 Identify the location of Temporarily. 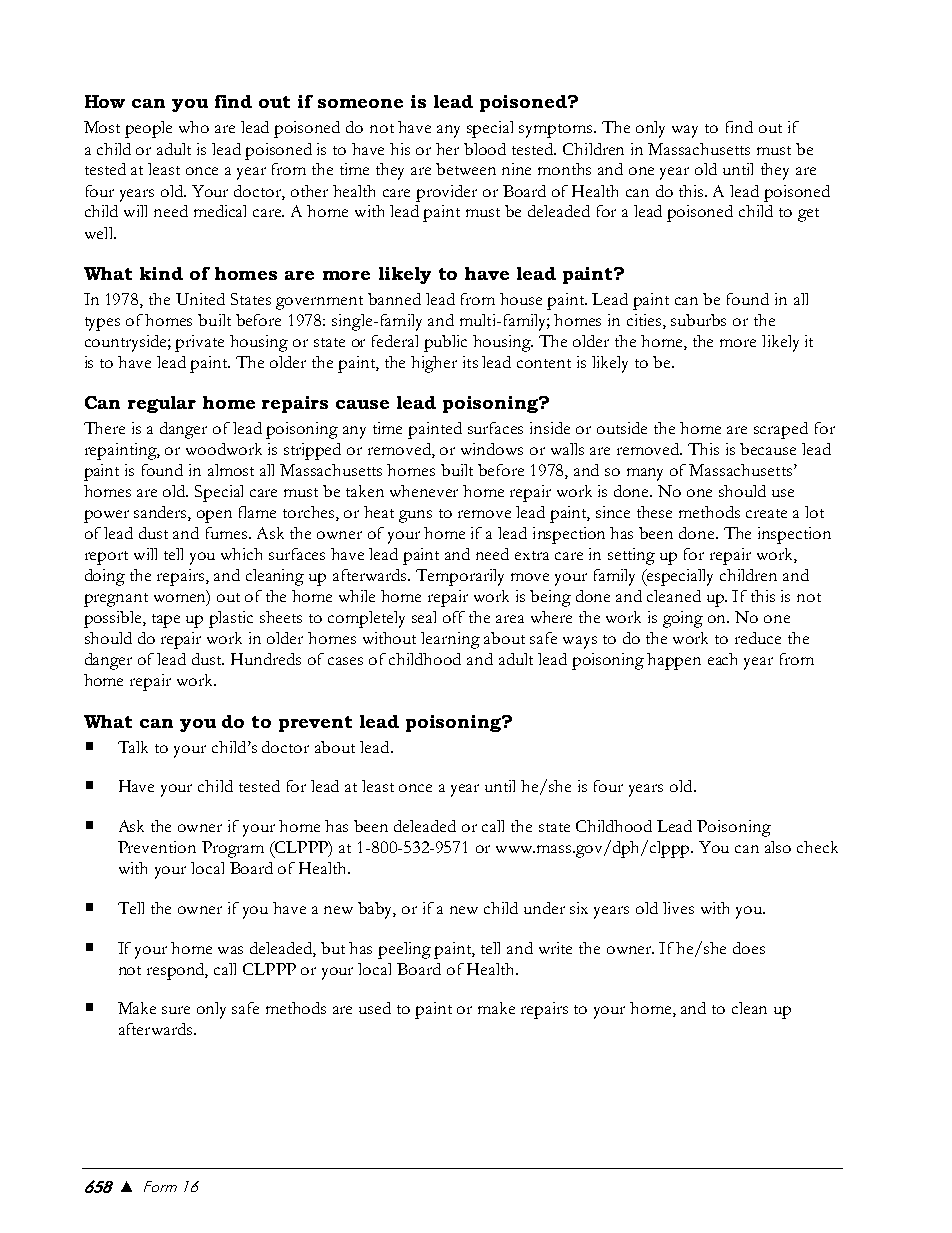
(460, 577).
